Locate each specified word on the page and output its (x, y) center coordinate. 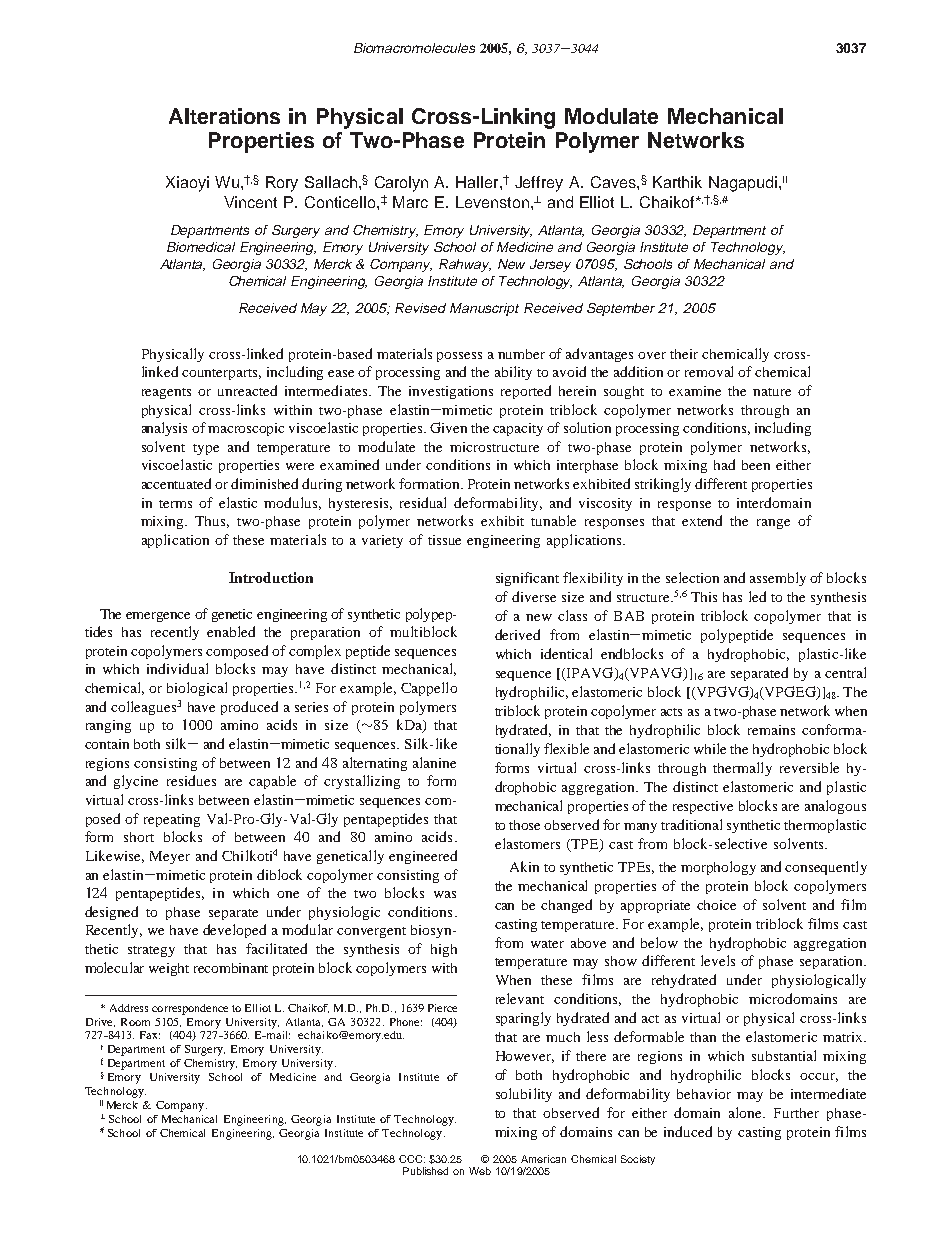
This (704, 597)
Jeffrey (539, 184)
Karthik (677, 182)
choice (716, 905)
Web (480, 1171)
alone (747, 1112)
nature (772, 392)
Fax (150, 1035)
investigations (451, 392)
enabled (231, 631)
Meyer (170, 857)
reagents (166, 393)
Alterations (224, 116)
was (445, 894)
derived (517, 634)
